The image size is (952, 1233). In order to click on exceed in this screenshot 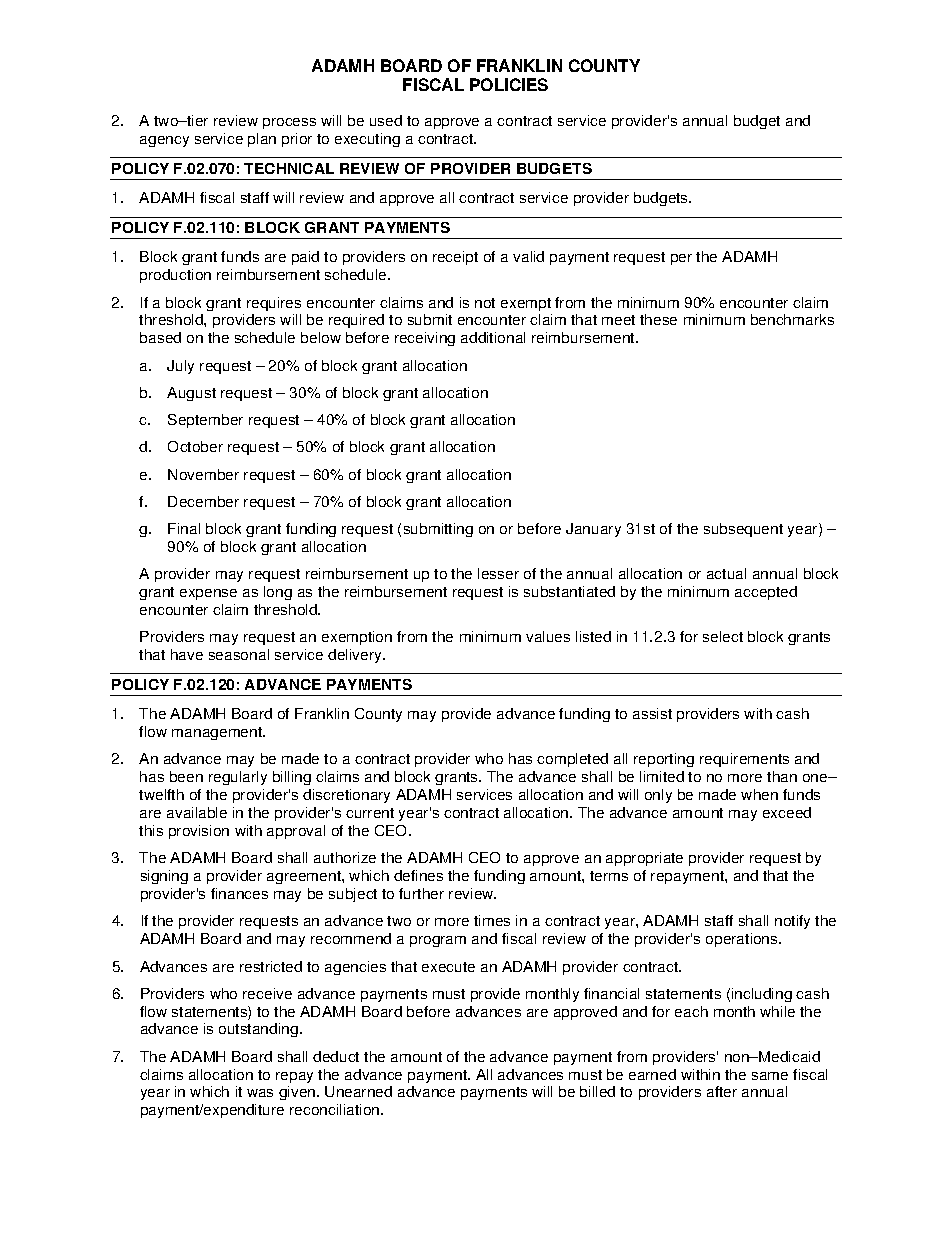, I will do `click(787, 812)`.
